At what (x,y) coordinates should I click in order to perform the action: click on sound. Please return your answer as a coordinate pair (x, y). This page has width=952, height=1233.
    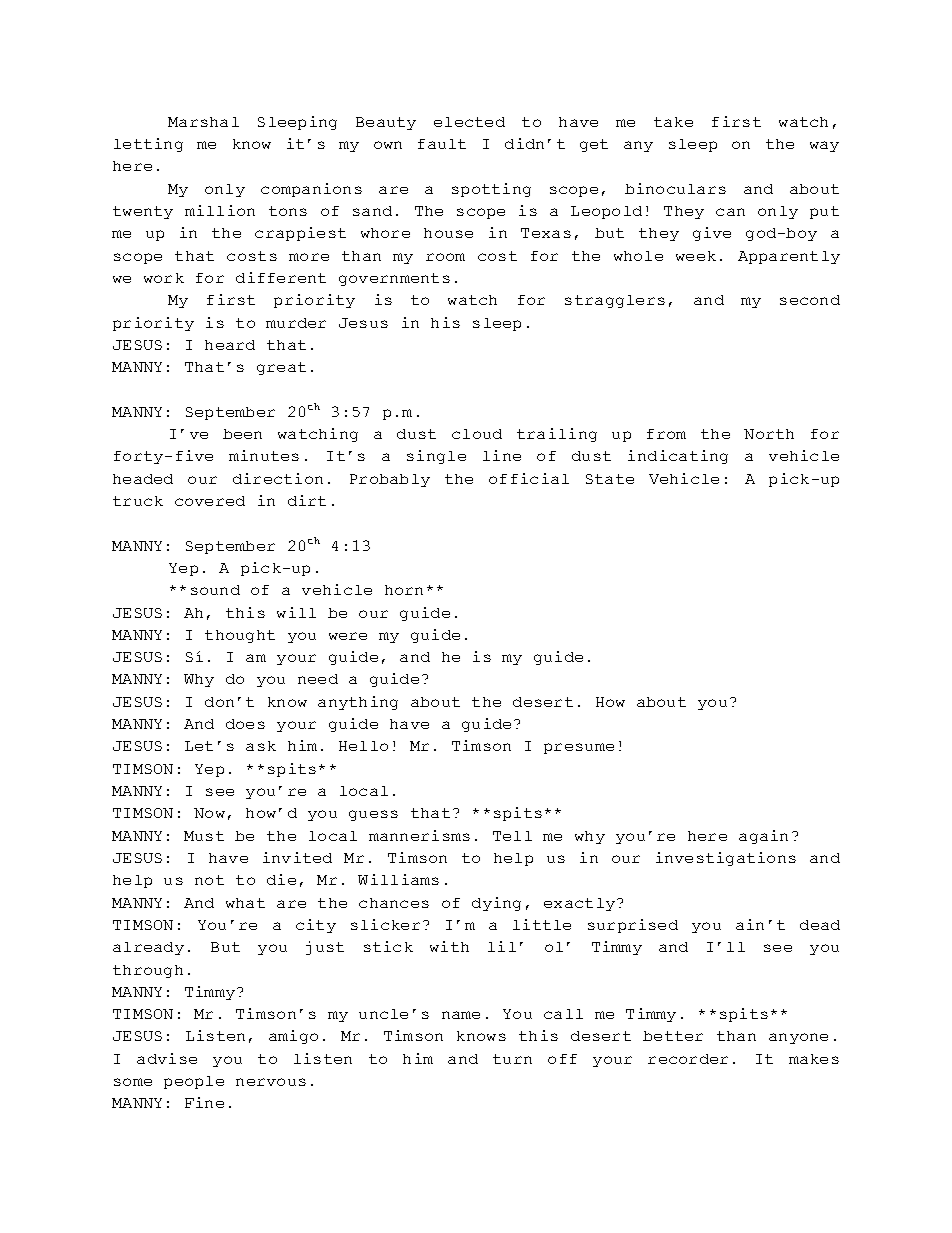
    Looking at the image, I should click on (215, 590).
